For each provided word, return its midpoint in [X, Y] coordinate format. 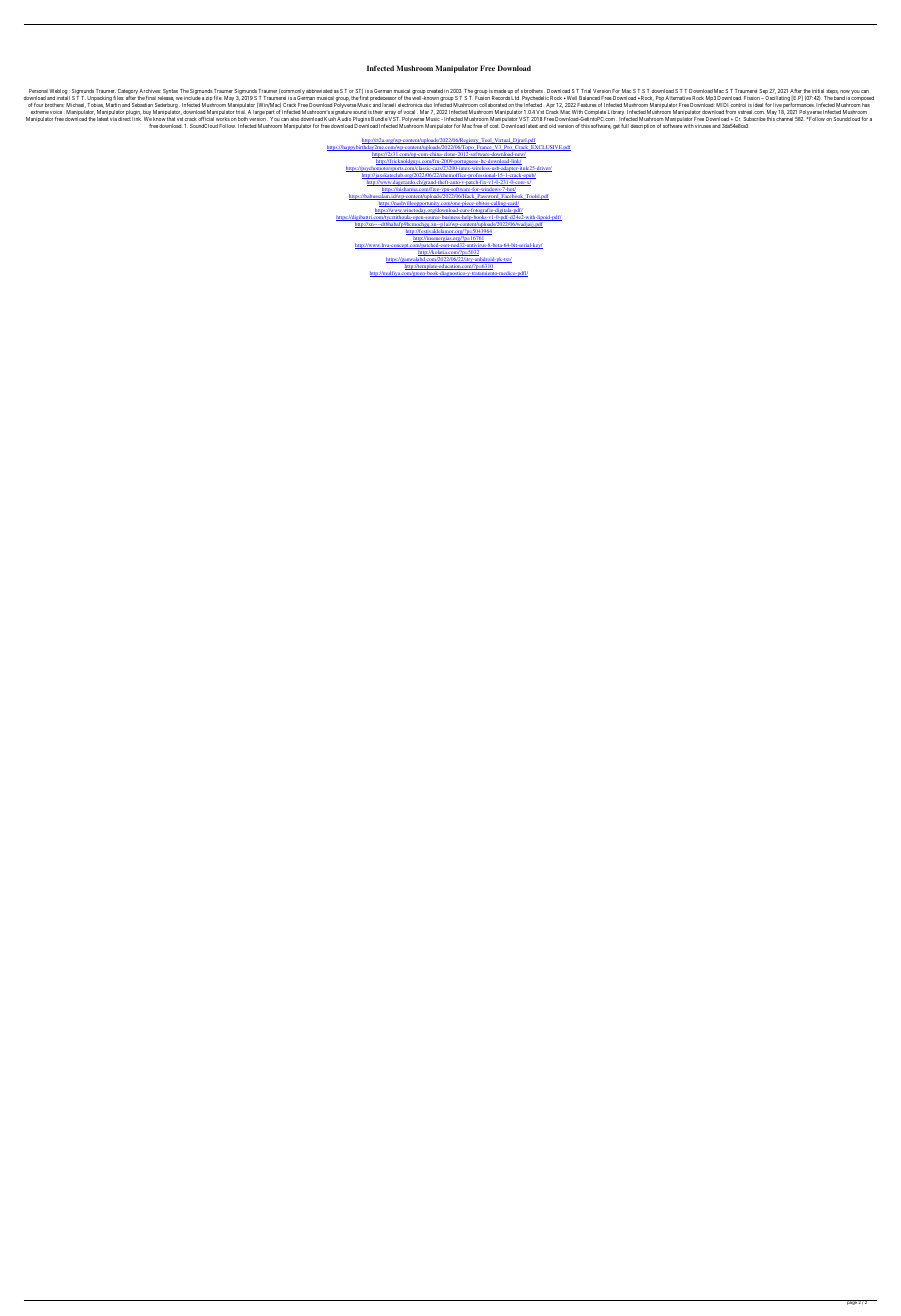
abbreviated [319, 91]
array [391, 114]
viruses [703, 126]
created [435, 91]
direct [124, 119]
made [500, 91]
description [643, 126]
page [851, 1302]
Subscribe [754, 119]
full [625, 126]
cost [495, 126]
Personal [38, 91]
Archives [150, 91]
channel [784, 119]
